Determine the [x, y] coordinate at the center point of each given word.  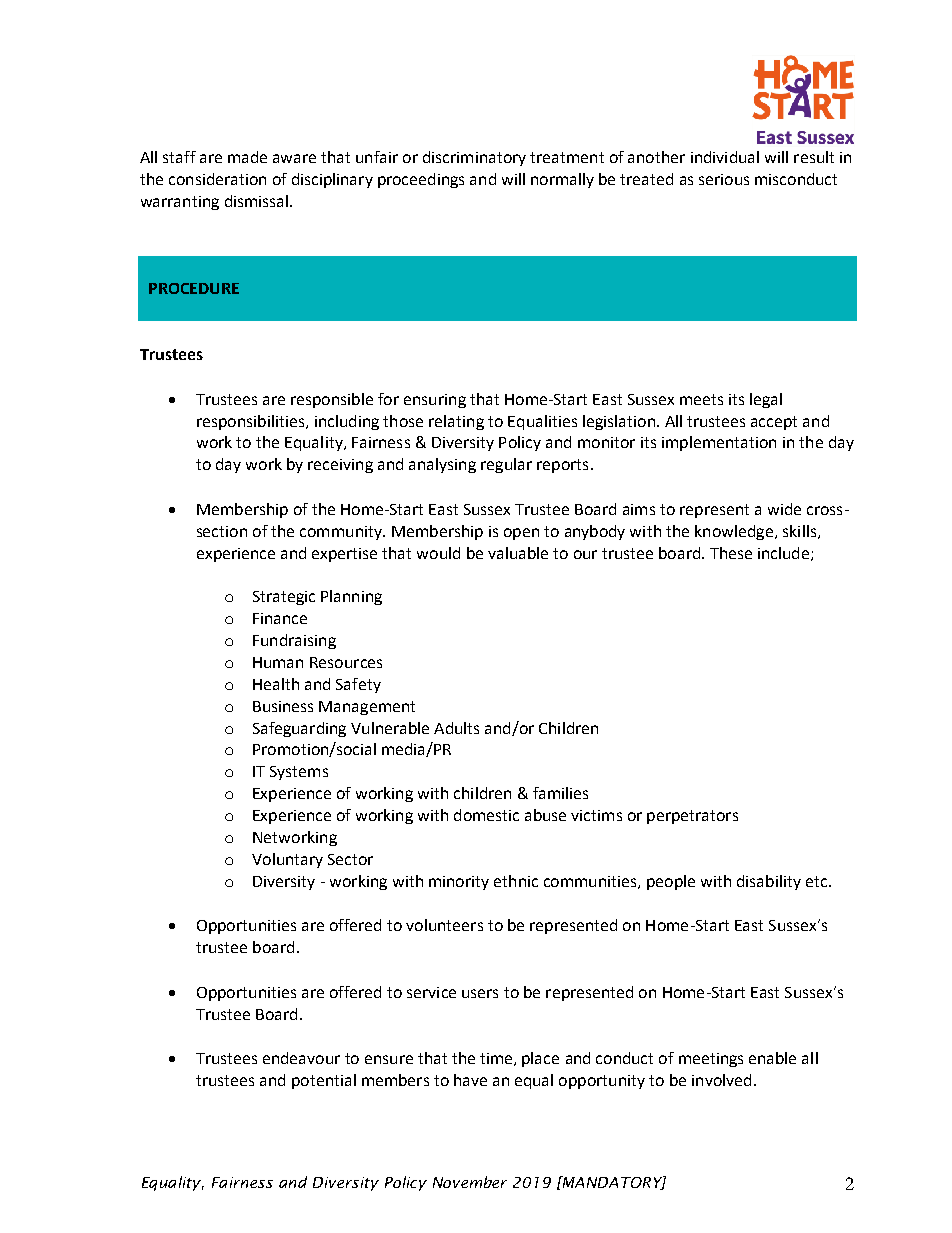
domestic [486, 815]
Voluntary [287, 860]
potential [324, 1081]
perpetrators [692, 817]
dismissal [256, 201]
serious [724, 179]
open [521, 534]
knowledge [734, 532]
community [342, 533]
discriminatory [474, 158]
